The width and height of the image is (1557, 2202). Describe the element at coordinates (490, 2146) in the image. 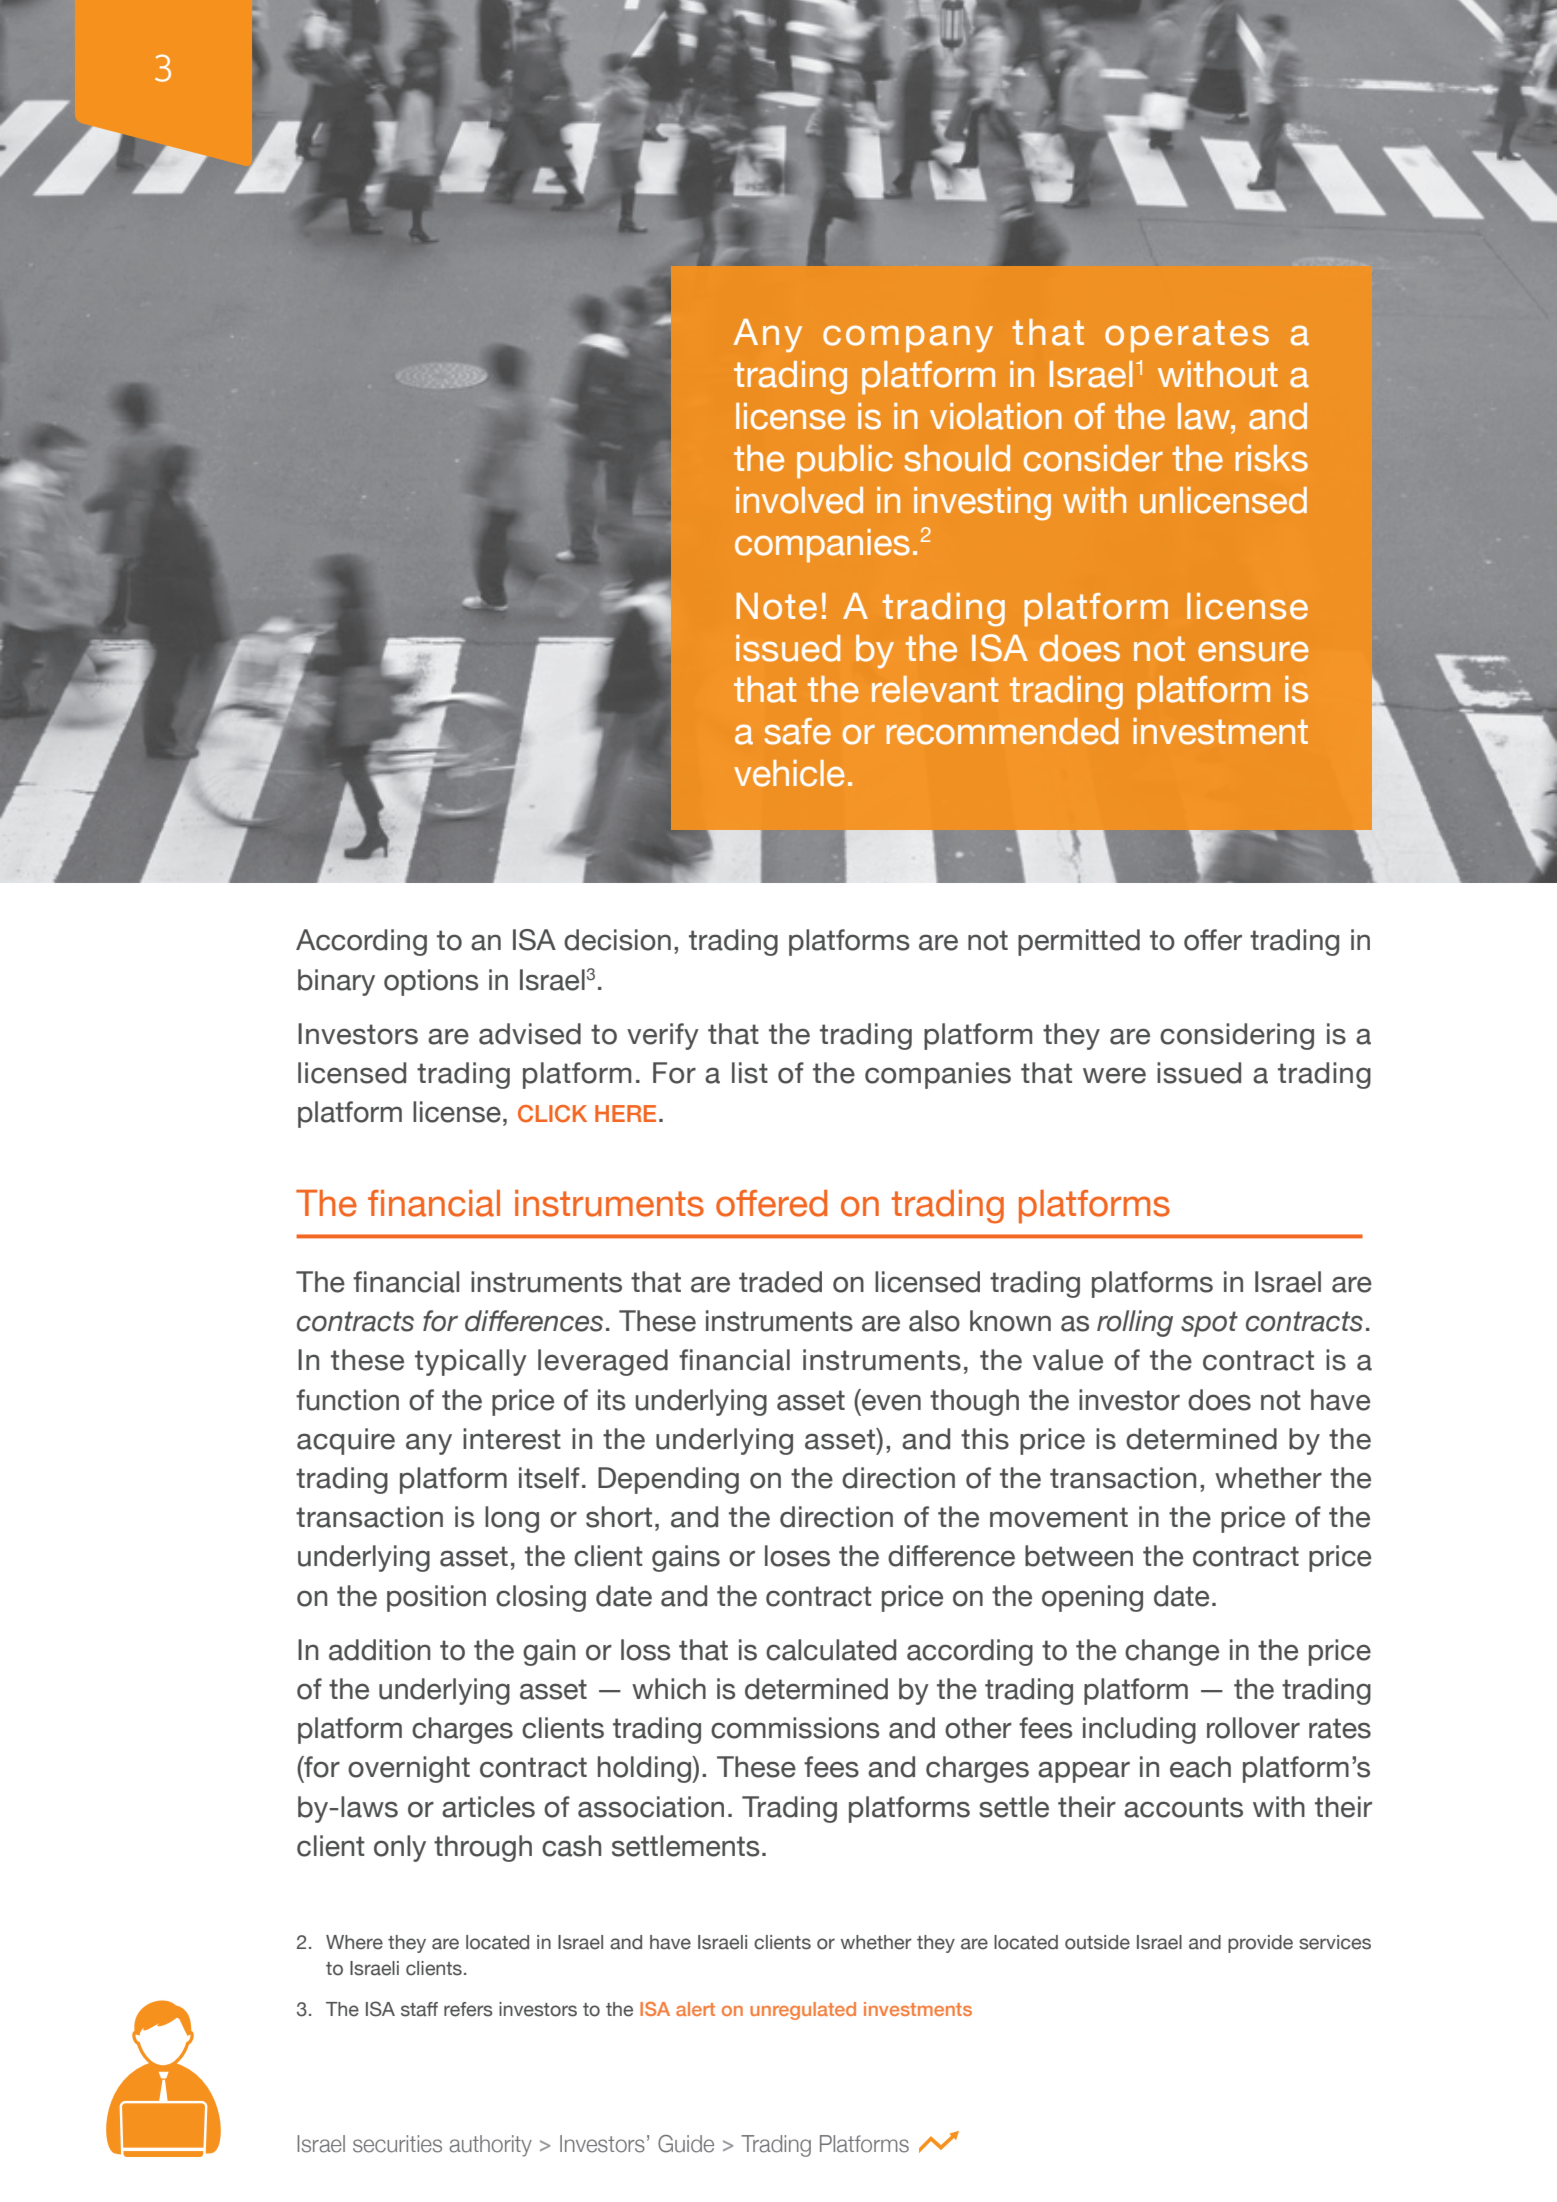

I see `authority` at that location.
